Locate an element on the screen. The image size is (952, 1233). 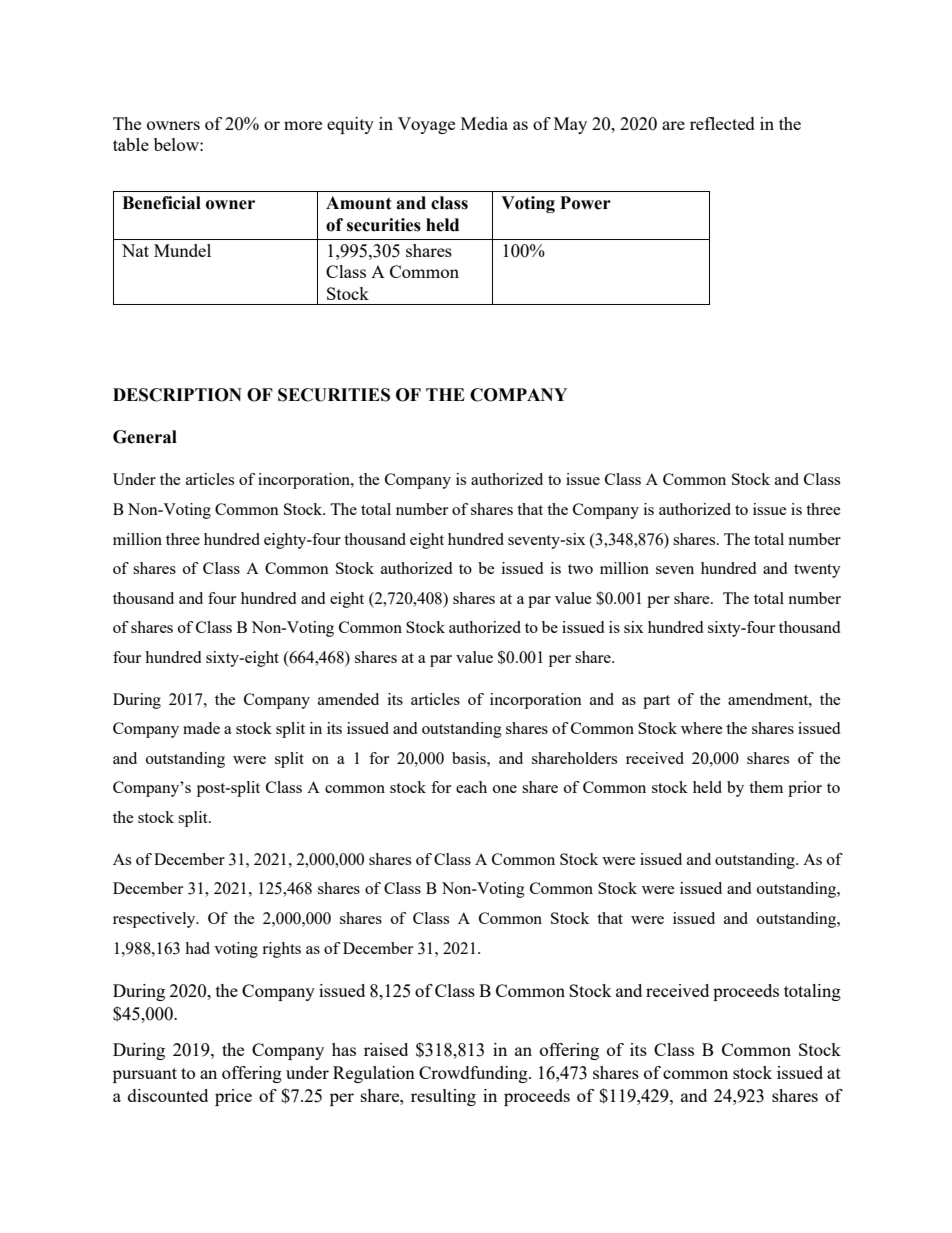
made is located at coordinates (201, 728).
